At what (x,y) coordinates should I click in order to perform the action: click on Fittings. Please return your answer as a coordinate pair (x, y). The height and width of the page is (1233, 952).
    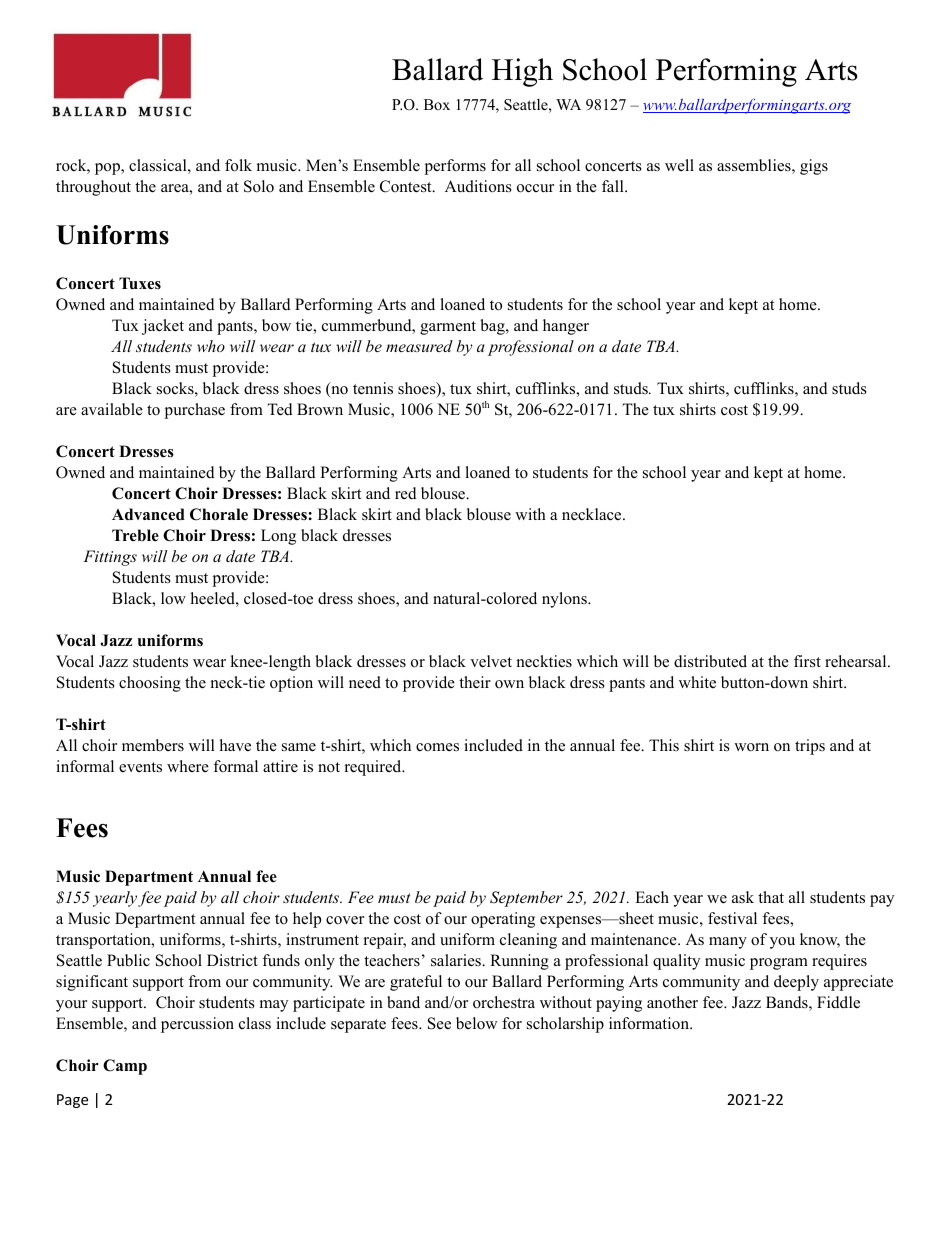
    Looking at the image, I should click on (110, 558).
